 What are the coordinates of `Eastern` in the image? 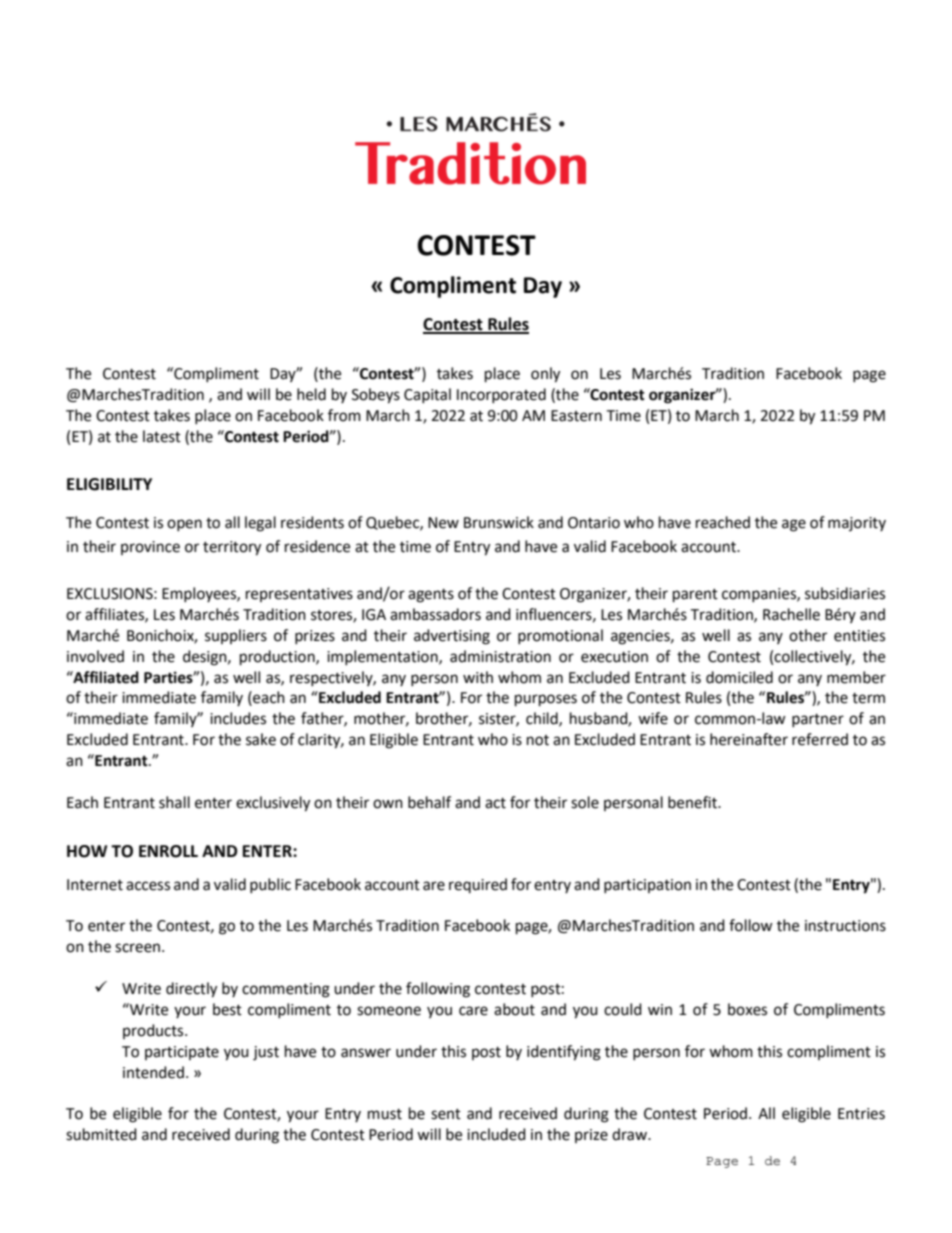 It's located at (576, 416).
